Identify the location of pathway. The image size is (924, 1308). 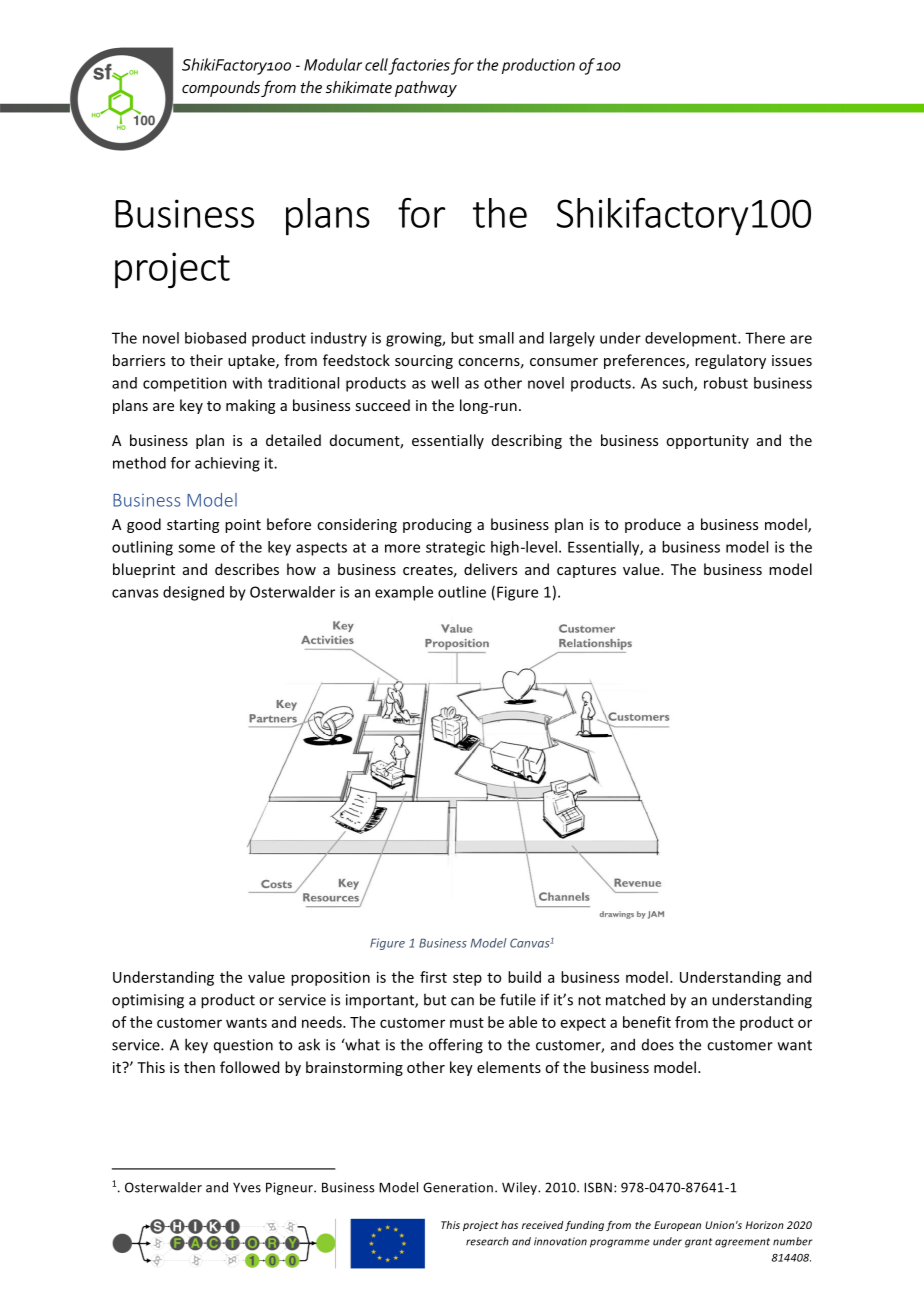
(426, 89).
